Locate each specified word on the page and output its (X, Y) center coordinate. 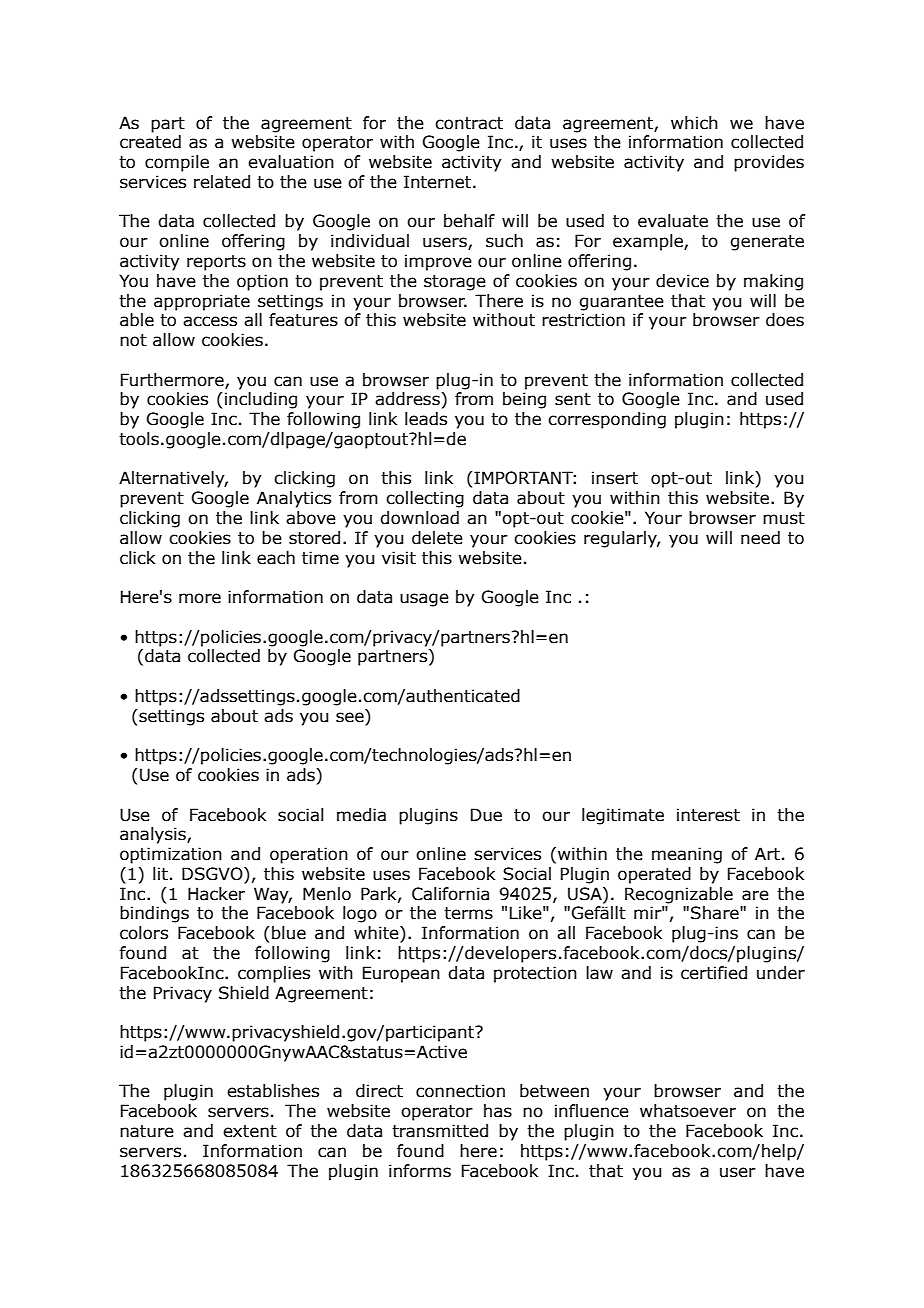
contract (469, 123)
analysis (154, 835)
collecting (425, 499)
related (222, 182)
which (694, 123)
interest (708, 815)
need (760, 538)
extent (250, 1131)
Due (486, 815)
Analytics (294, 499)
